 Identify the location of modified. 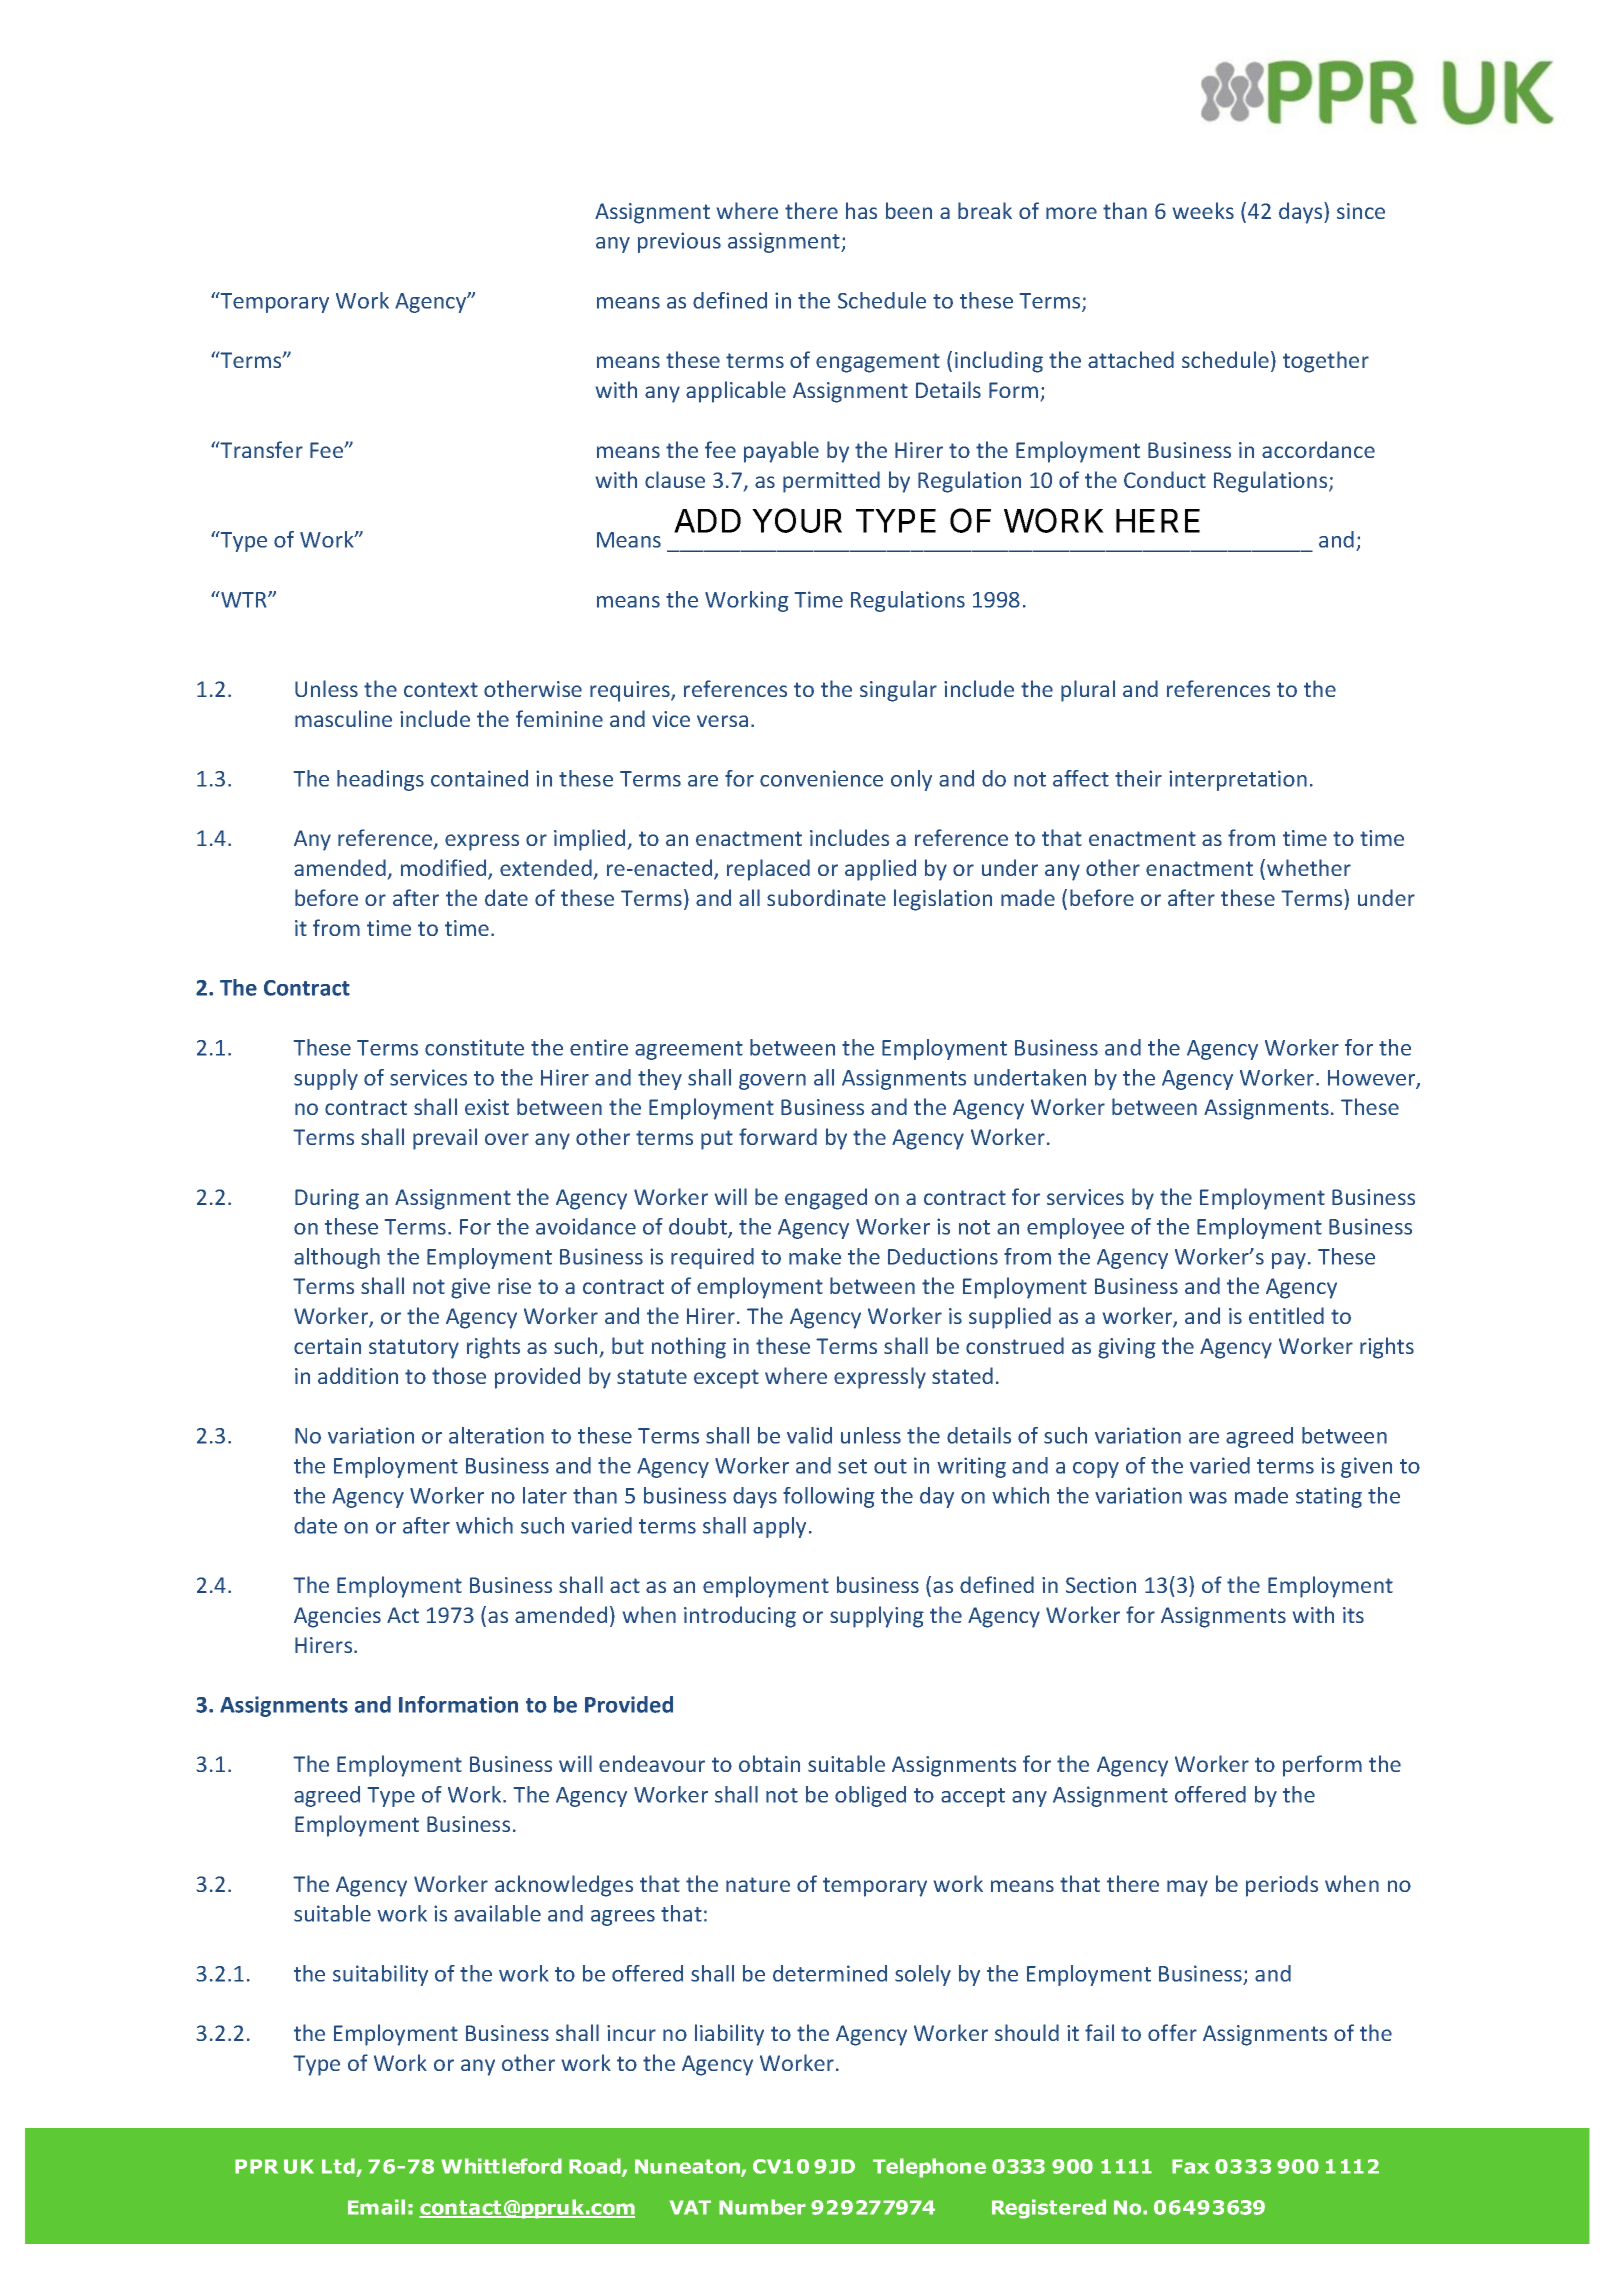
(445, 869).
